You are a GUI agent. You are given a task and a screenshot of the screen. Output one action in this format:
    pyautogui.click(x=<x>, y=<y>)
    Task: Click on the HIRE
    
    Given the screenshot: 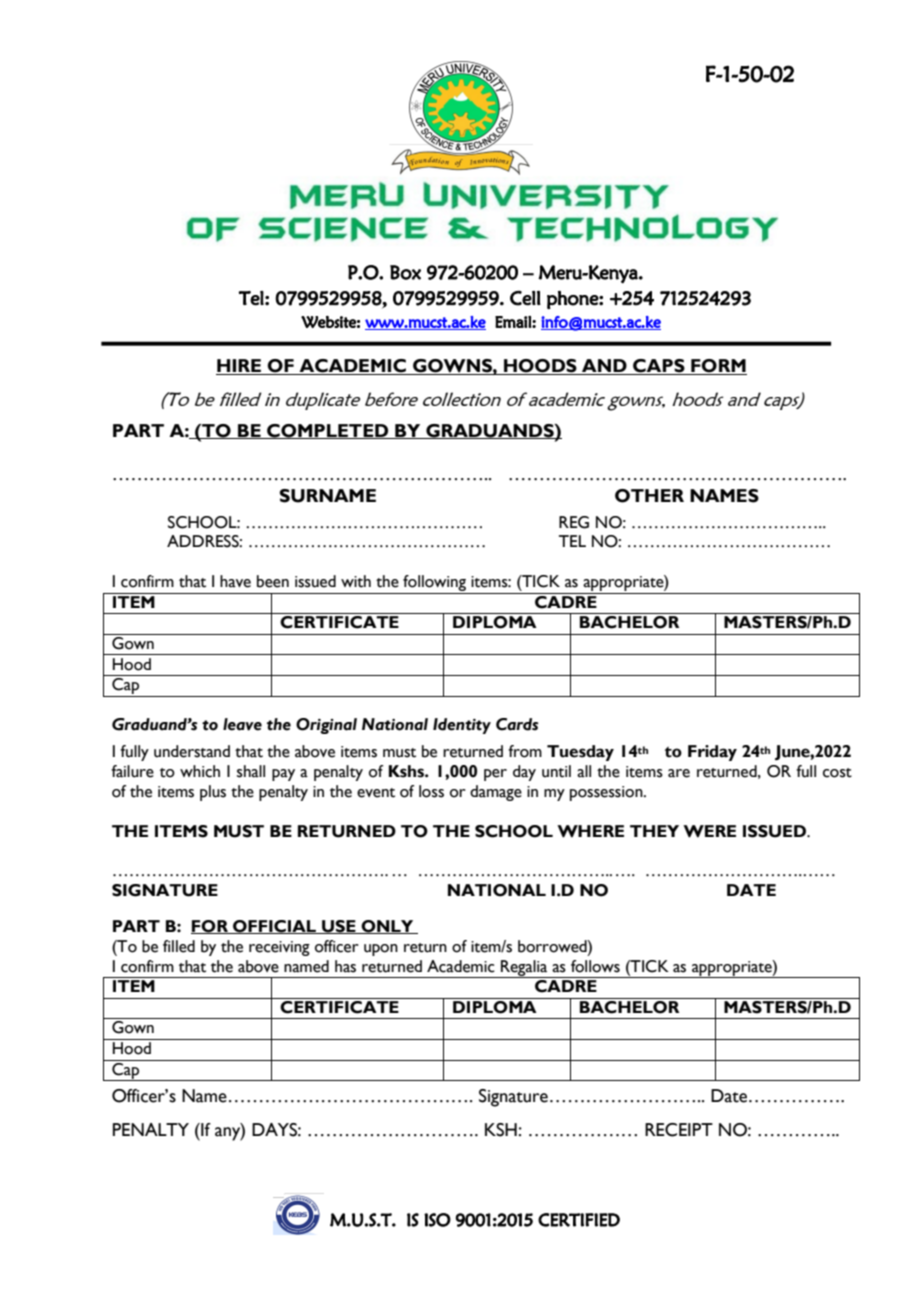 What is the action you would take?
    pyautogui.click(x=240, y=367)
